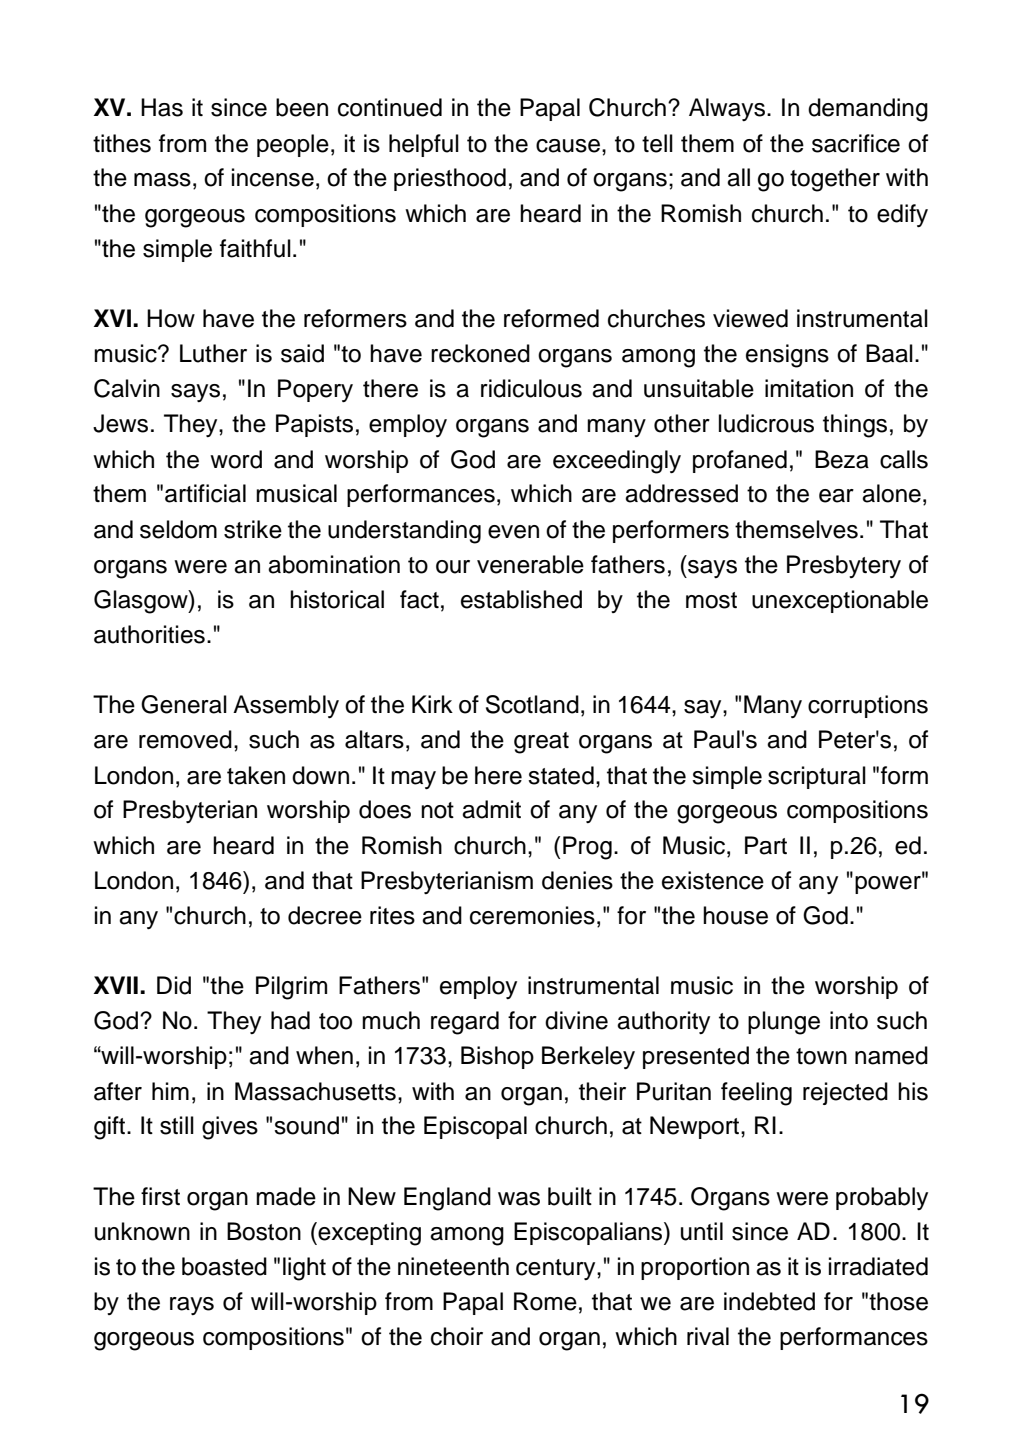 The height and width of the screenshot is (1453, 1023). What do you see at coordinates (568, 146) in the screenshot?
I see `cause` at bounding box center [568, 146].
